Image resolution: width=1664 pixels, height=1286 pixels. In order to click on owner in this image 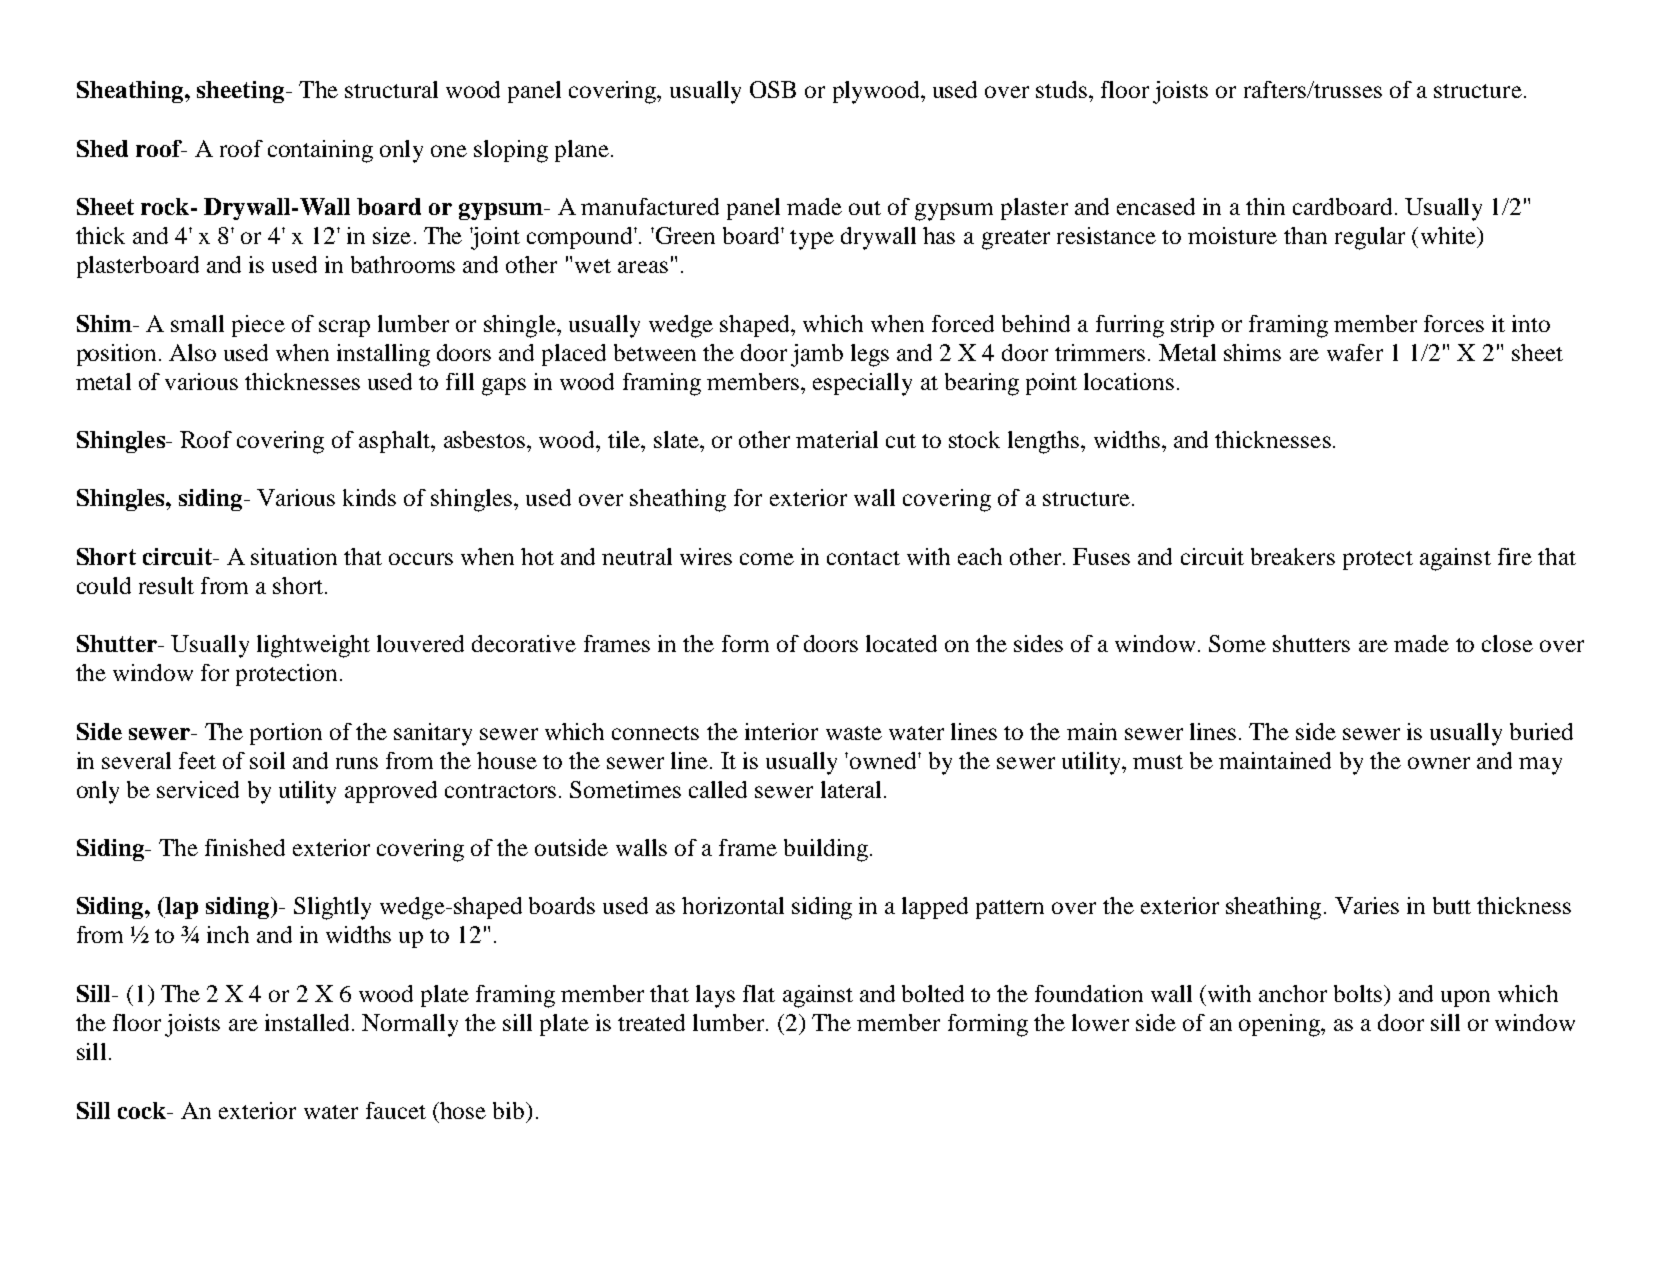, I will do `click(1439, 763)`.
